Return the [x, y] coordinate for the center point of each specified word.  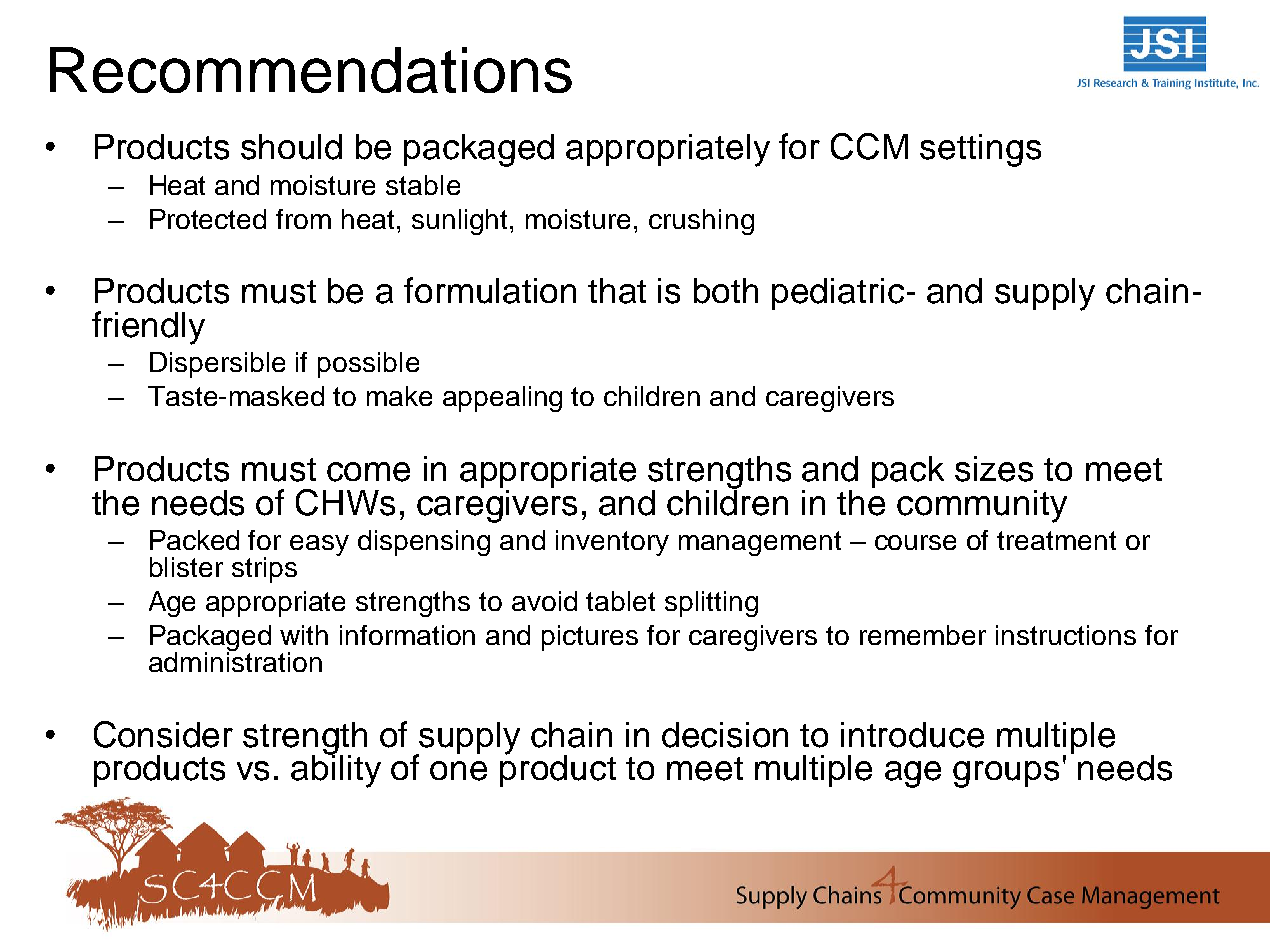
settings [980, 150]
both [726, 291]
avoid [544, 601]
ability [336, 770]
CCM [869, 146]
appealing [502, 399]
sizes [994, 469]
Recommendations [311, 70]
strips [264, 570]
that [617, 291]
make [399, 396]
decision [725, 735]
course [915, 542]
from [303, 219]
